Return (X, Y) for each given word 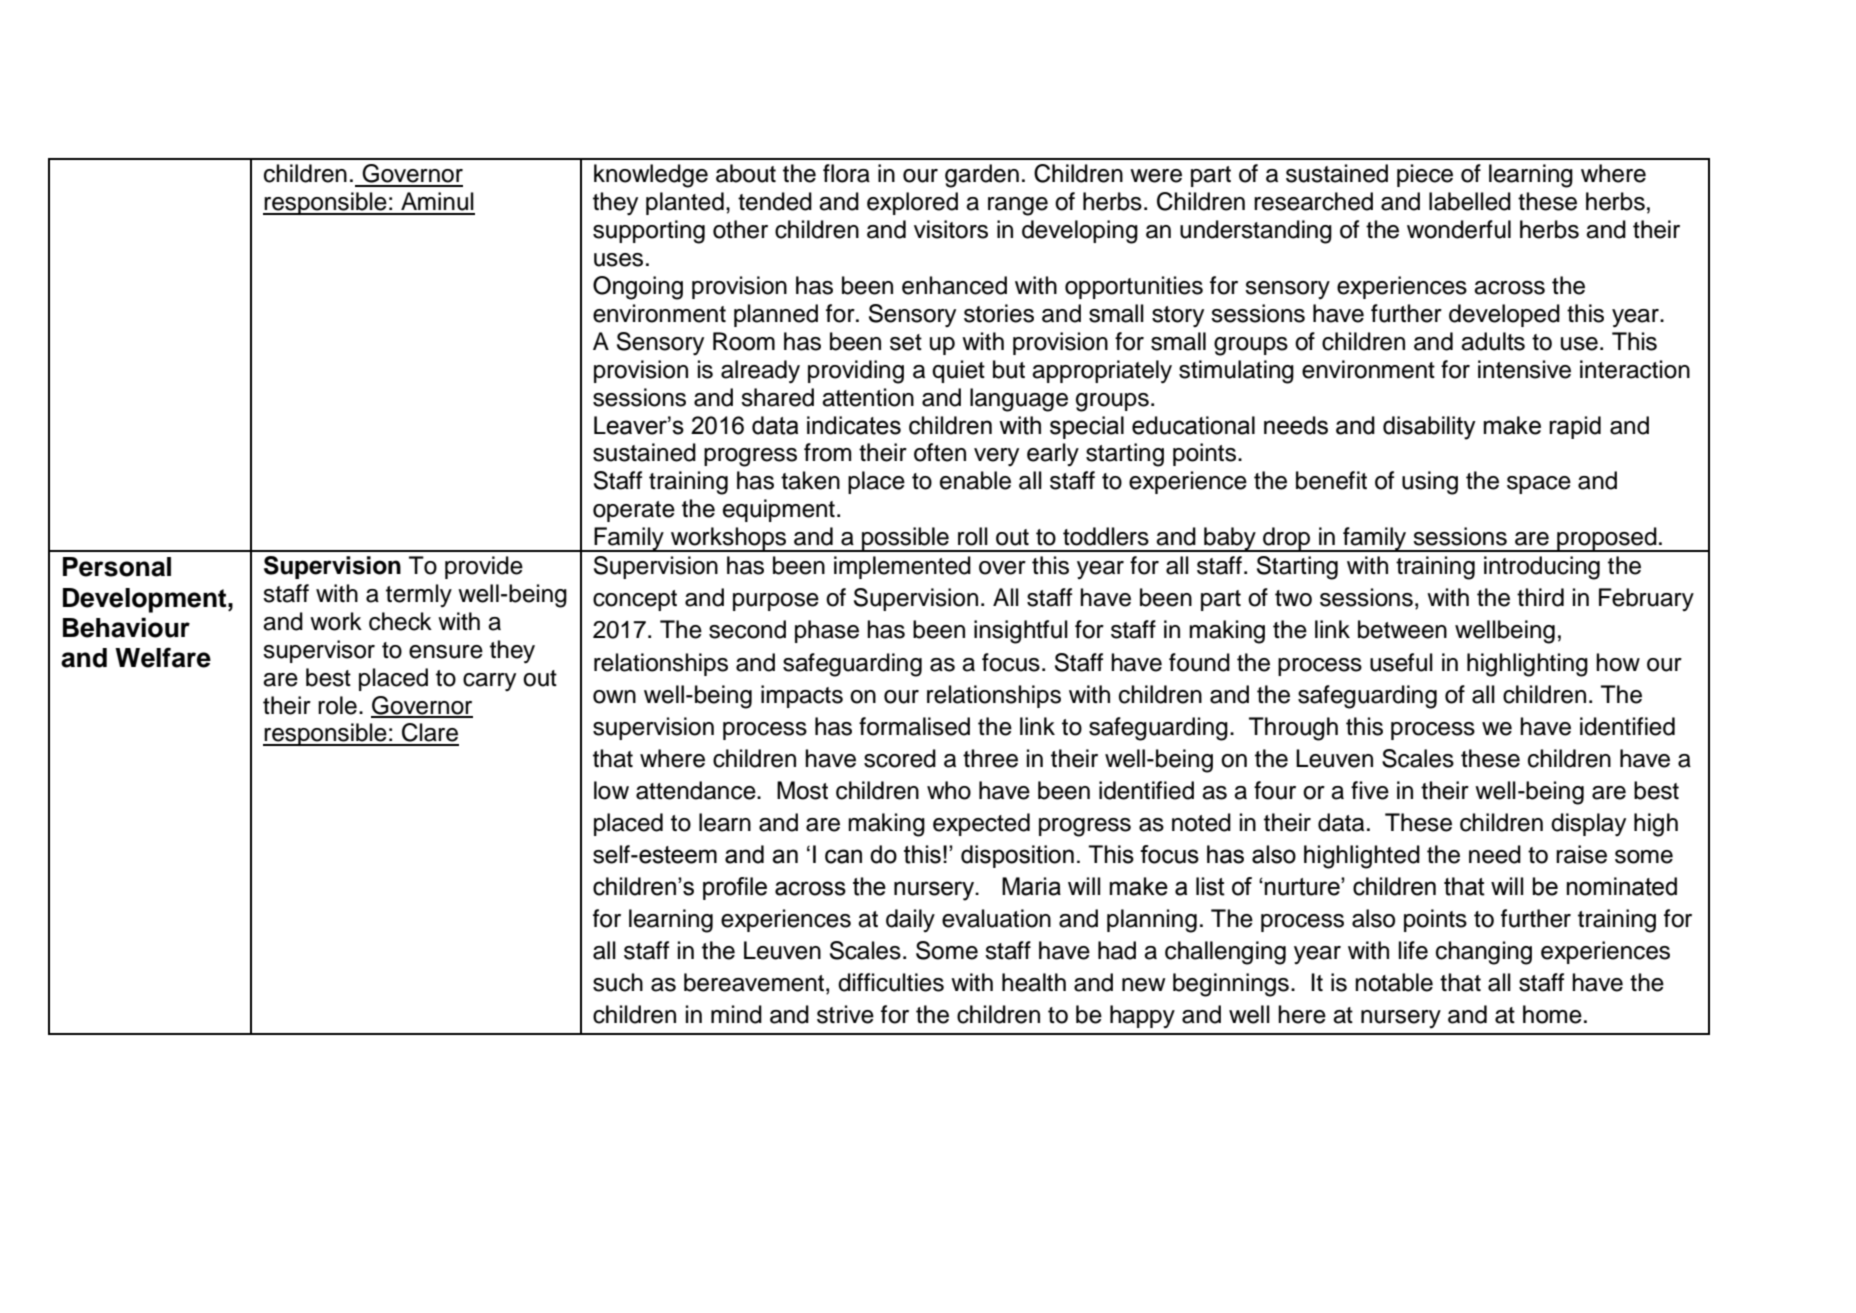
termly (419, 595)
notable (1394, 982)
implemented (902, 567)
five (1370, 790)
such (618, 982)
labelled (1470, 201)
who (949, 790)
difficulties (891, 982)
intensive (1524, 369)
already (760, 372)
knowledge (651, 176)
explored (912, 203)
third (1540, 597)
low (611, 790)
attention (868, 397)
